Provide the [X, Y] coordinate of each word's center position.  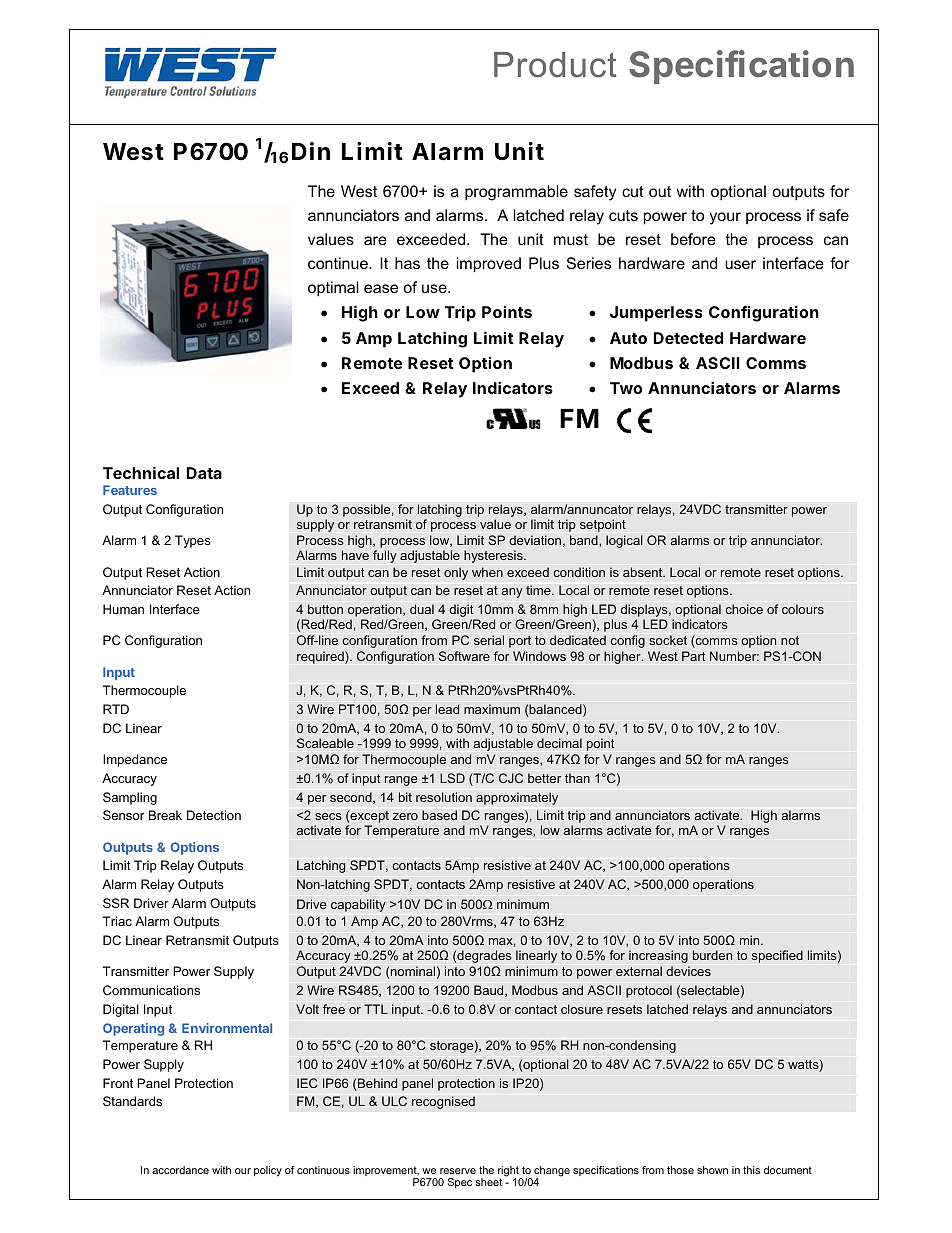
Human [123, 609]
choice [744, 609]
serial [489, 640]
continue [339, 263]
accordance [180, 1170]
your [725, 218]
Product [555, 65]
